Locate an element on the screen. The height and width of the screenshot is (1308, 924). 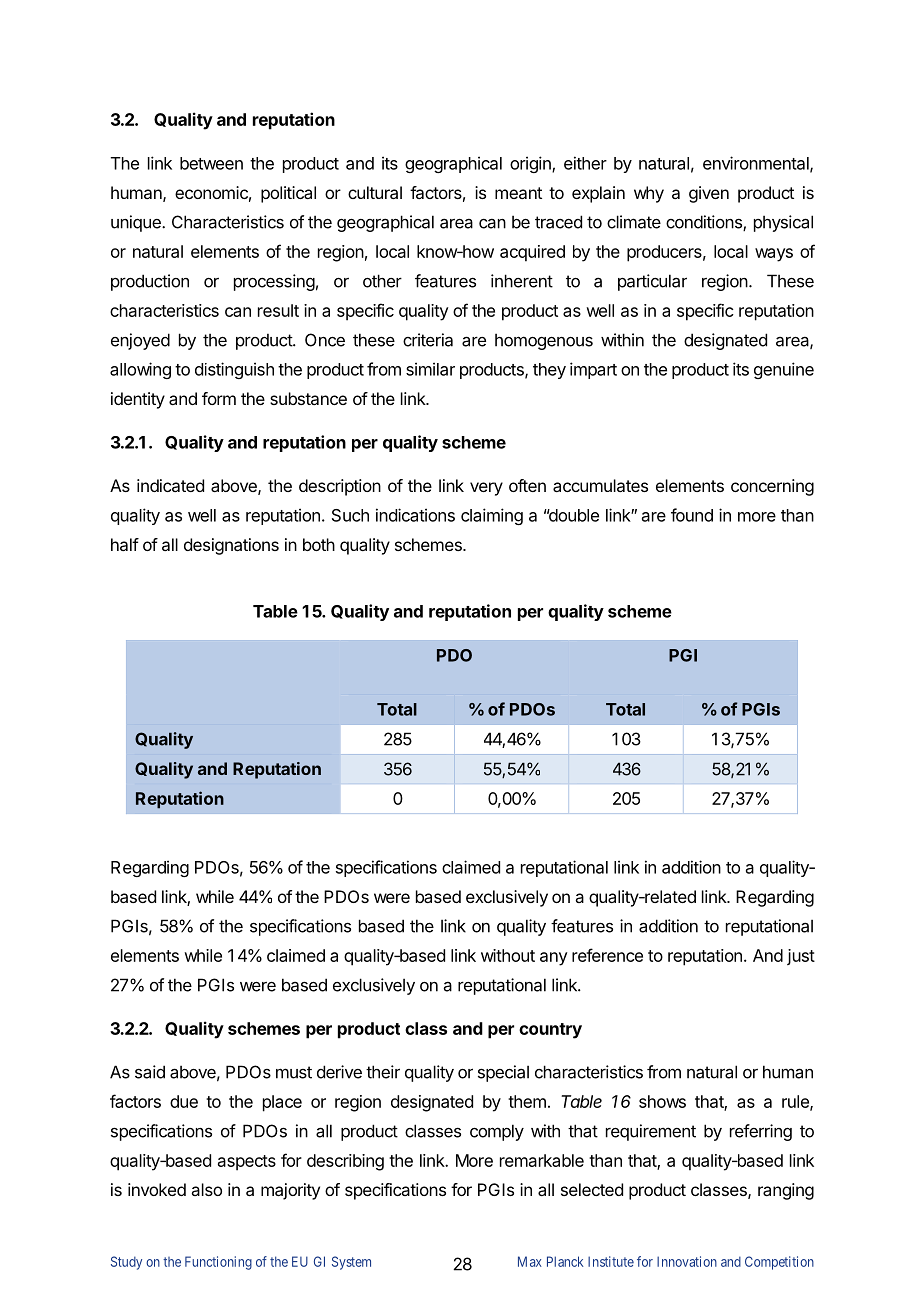
Functioning is located at coordinates (218, 1263).
